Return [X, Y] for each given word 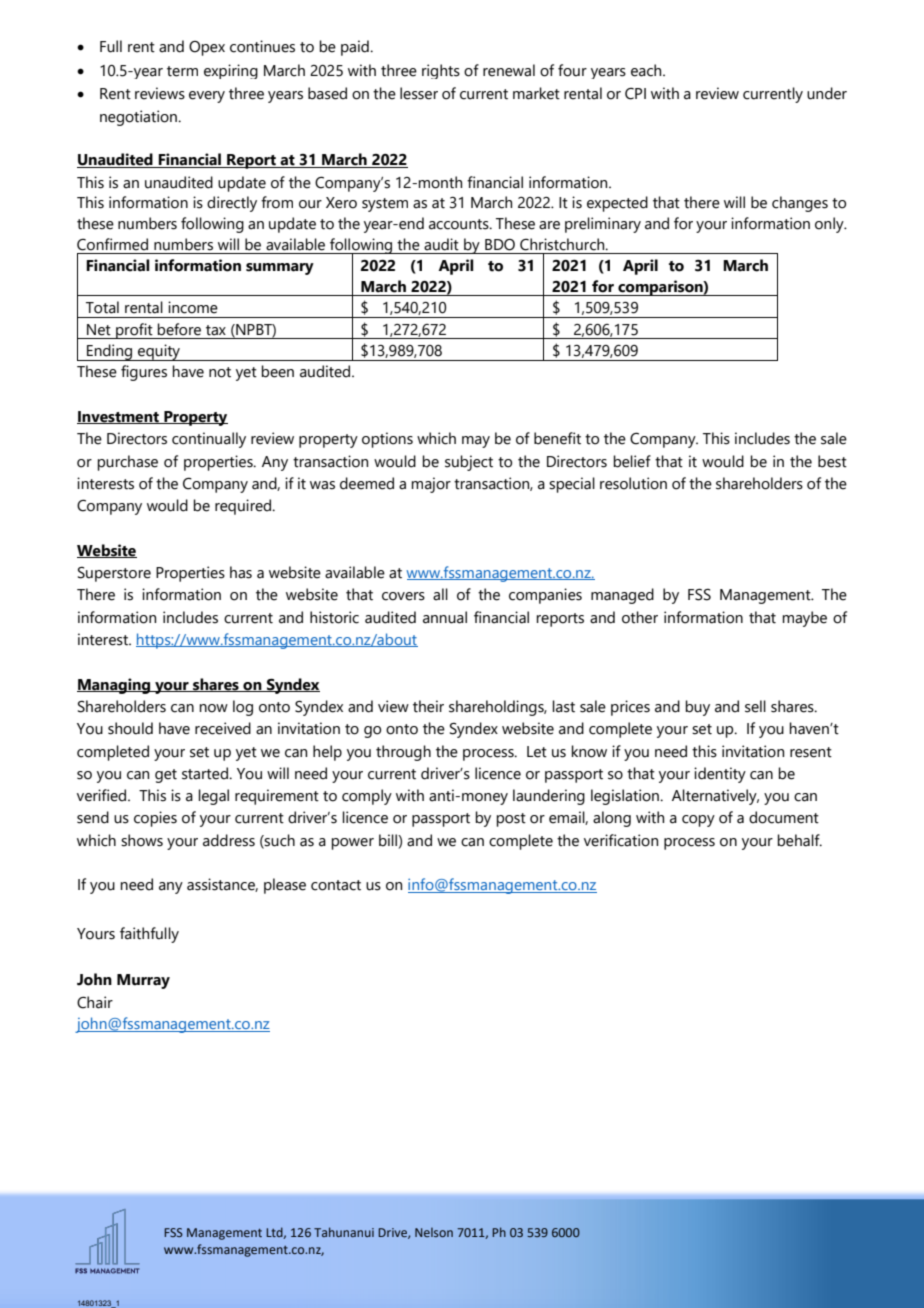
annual [445, 617]
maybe [804, 619]
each [647, 70]
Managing [115, 686]
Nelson [434, 1232]
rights [441, 71]
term [182, 71]
